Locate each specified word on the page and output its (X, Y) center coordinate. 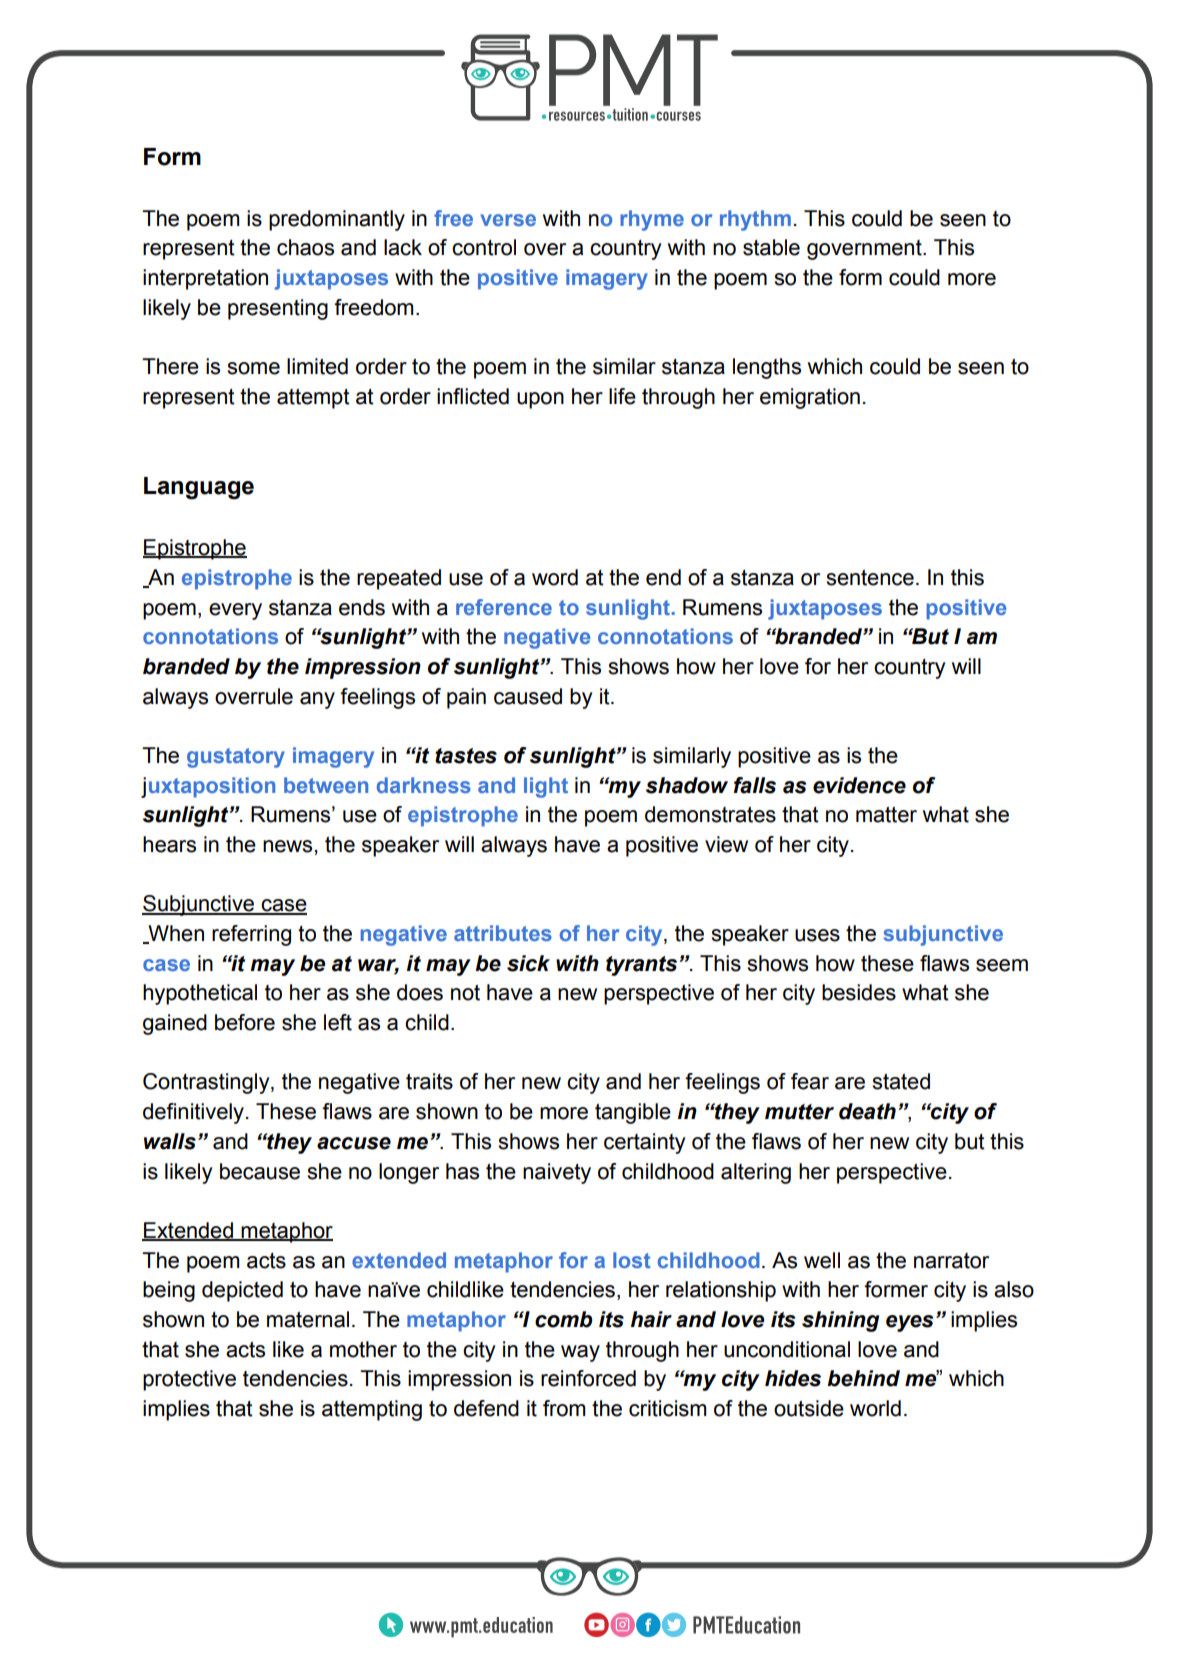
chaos (305, 247)
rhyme (652, 220)
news (287, 846)
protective (189, 1380)
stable (771, 247)
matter (886, 814)
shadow (687, 785)
